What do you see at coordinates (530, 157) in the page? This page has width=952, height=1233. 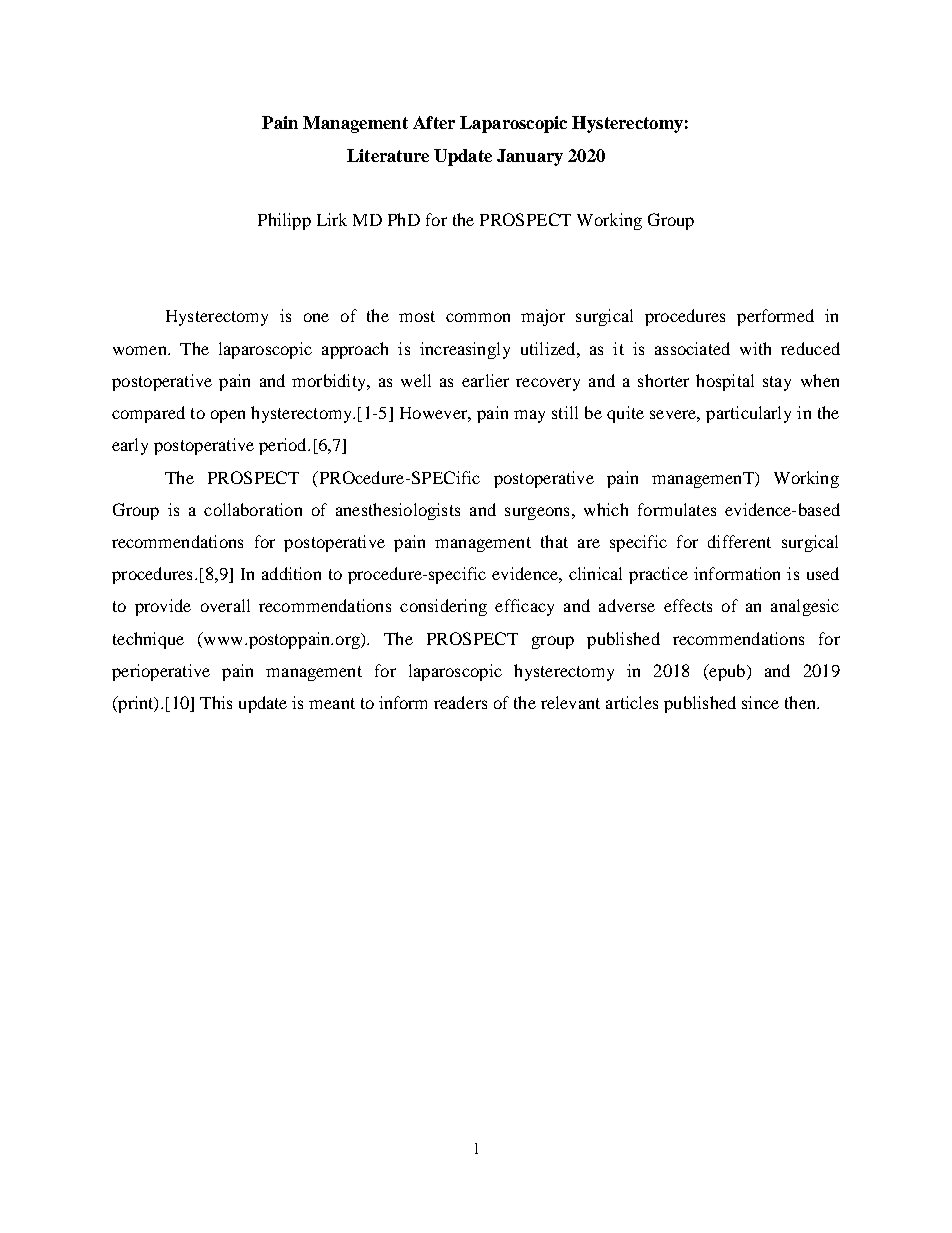 I see `January` at bounding box center [530, 157].
